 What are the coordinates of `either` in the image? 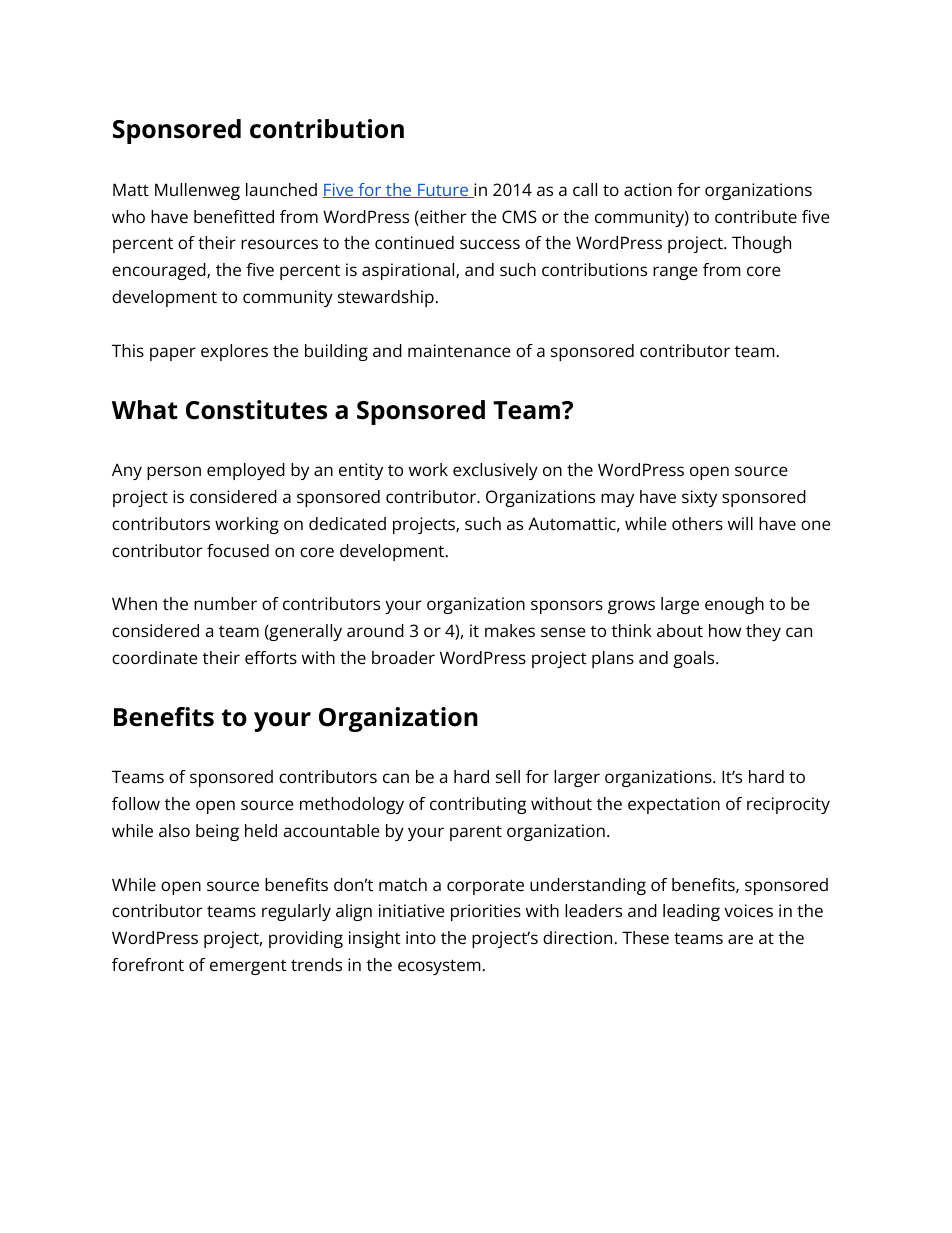 It's located at (442, 218).
